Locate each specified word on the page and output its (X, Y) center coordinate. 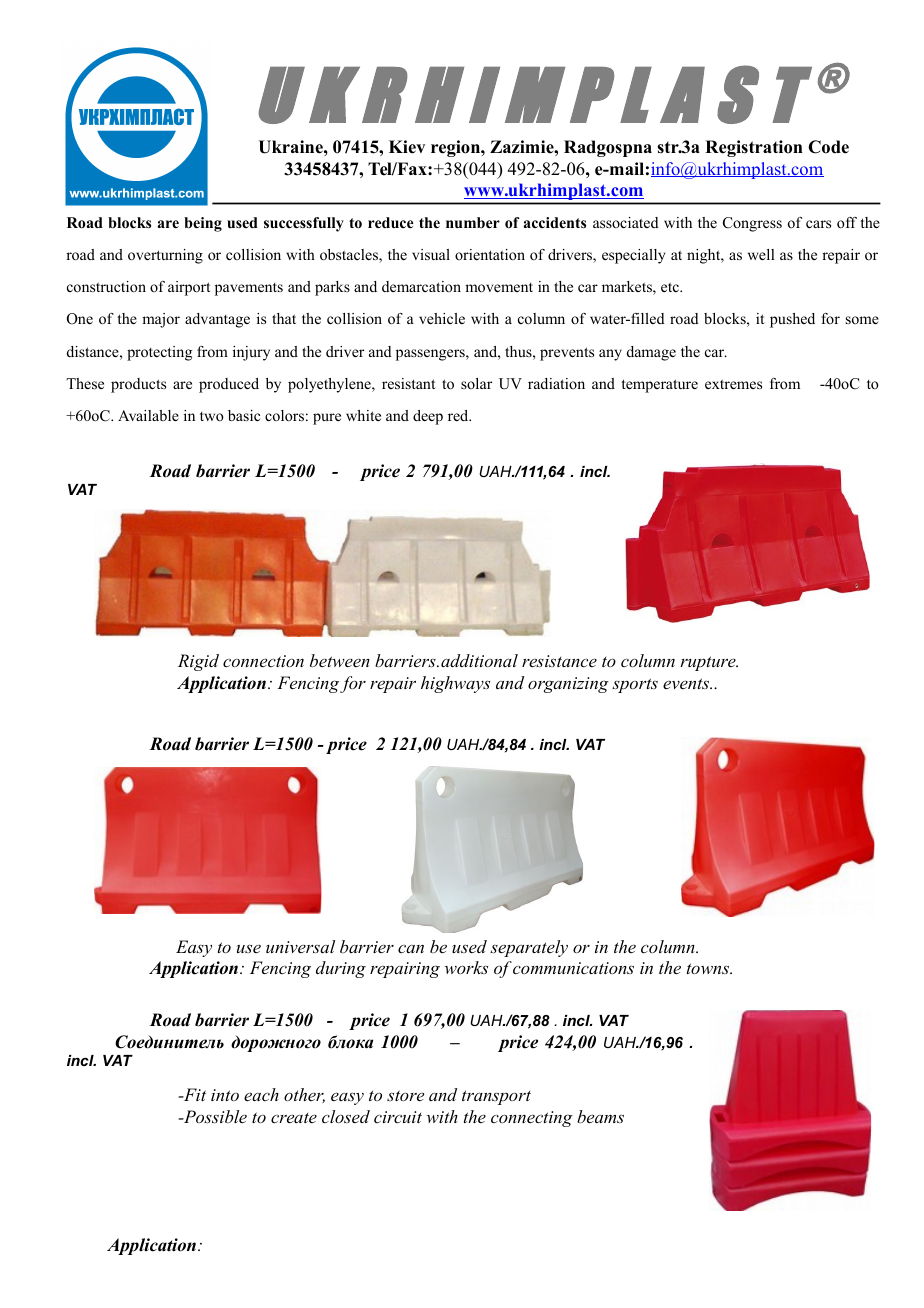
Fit (193, 1094)
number (473, 222)
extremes (733, 384)
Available (148, 415)
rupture (709, 663)
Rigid (198, 662)
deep (428, 417)
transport (496, 1097)
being (203, 224)
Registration (754, 148)
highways (455, 684)
